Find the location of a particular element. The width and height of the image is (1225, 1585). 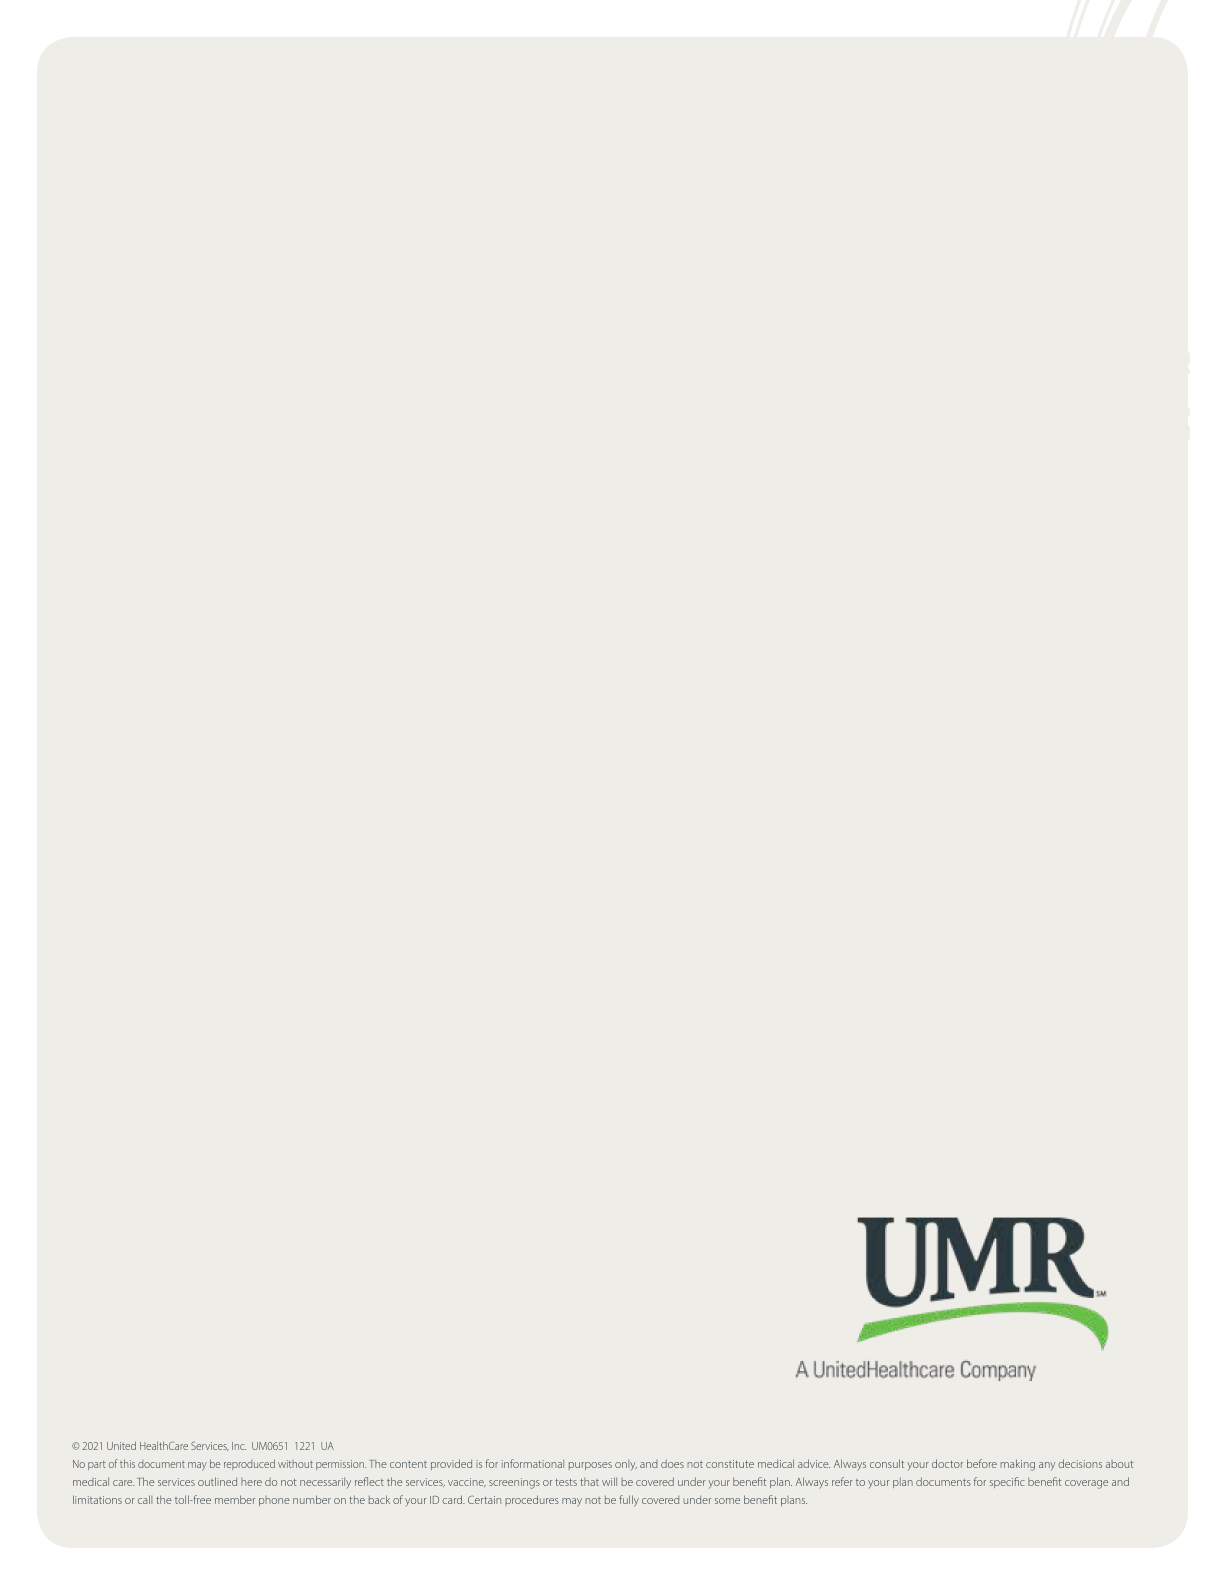

specific is located at coordinates (1007, 1482).
